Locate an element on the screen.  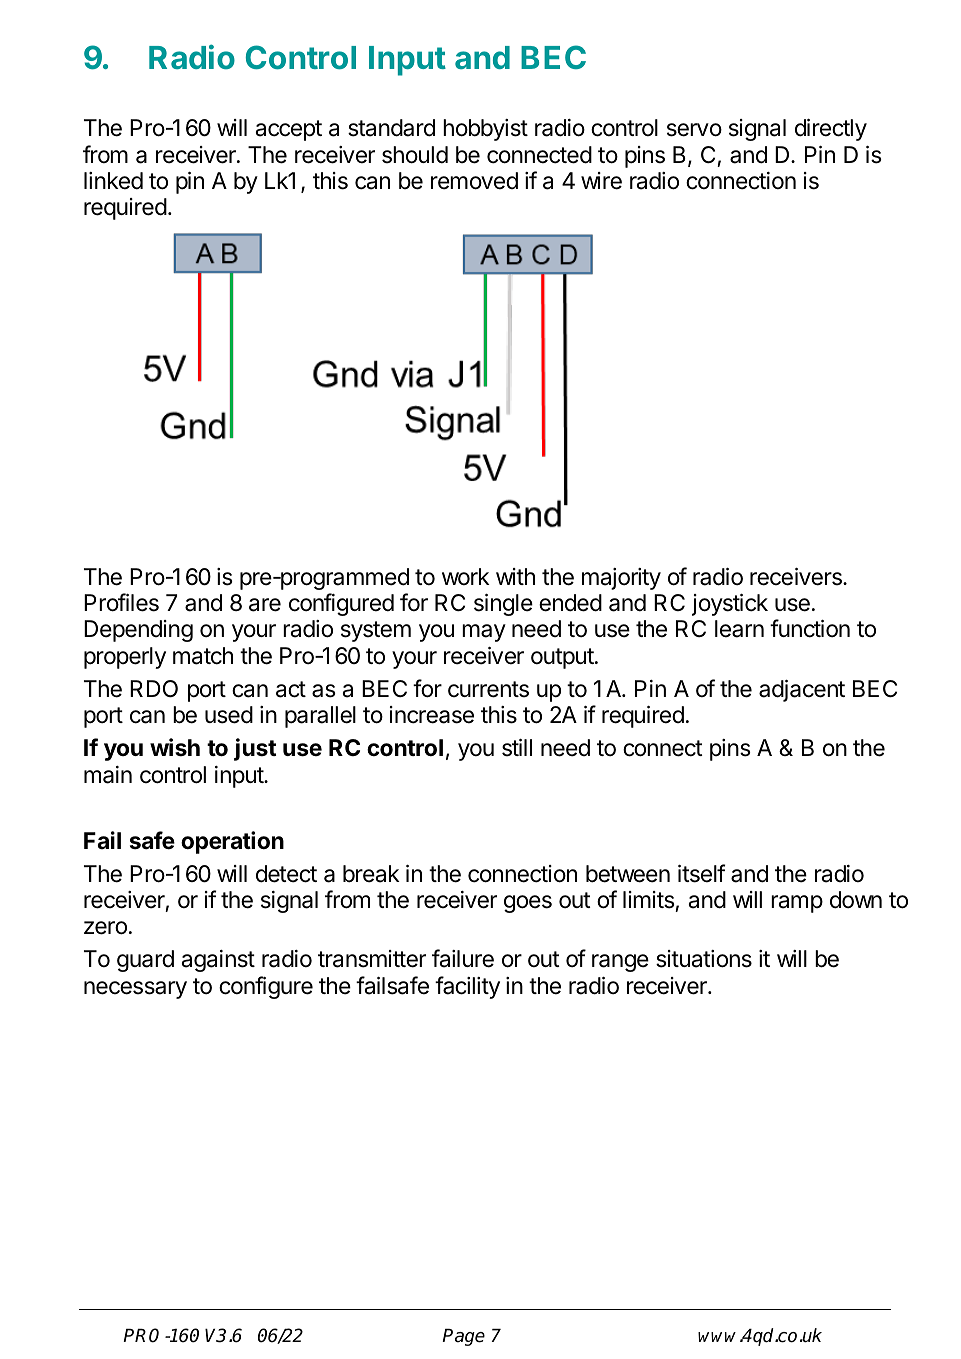
work is located at coordinates (466, 576).
